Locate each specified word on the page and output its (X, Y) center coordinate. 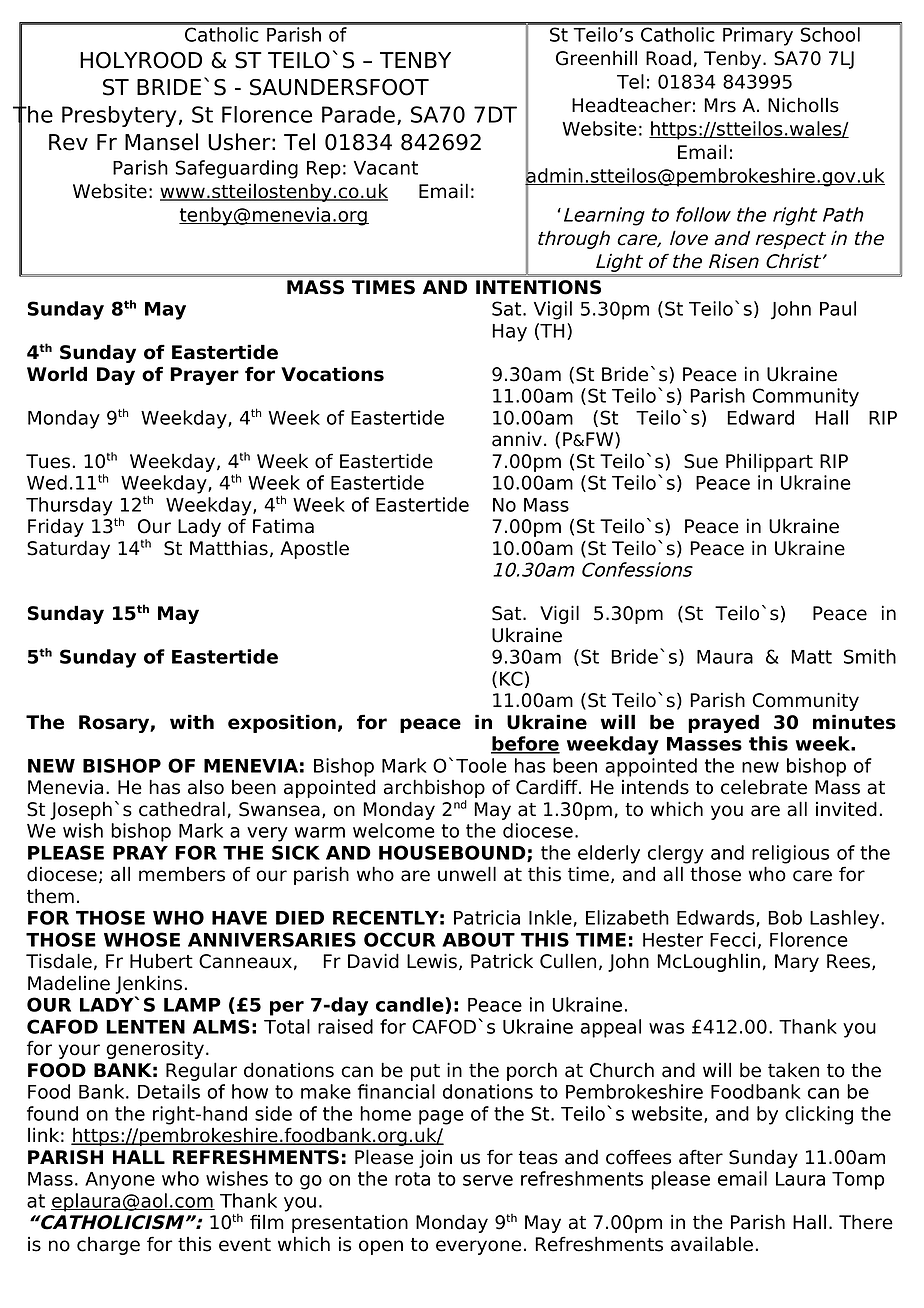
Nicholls (803, 105)
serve (488, 1180)
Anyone (120, 1181)
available (712, 1244)
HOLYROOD (141, 60)
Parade (358, 114)
